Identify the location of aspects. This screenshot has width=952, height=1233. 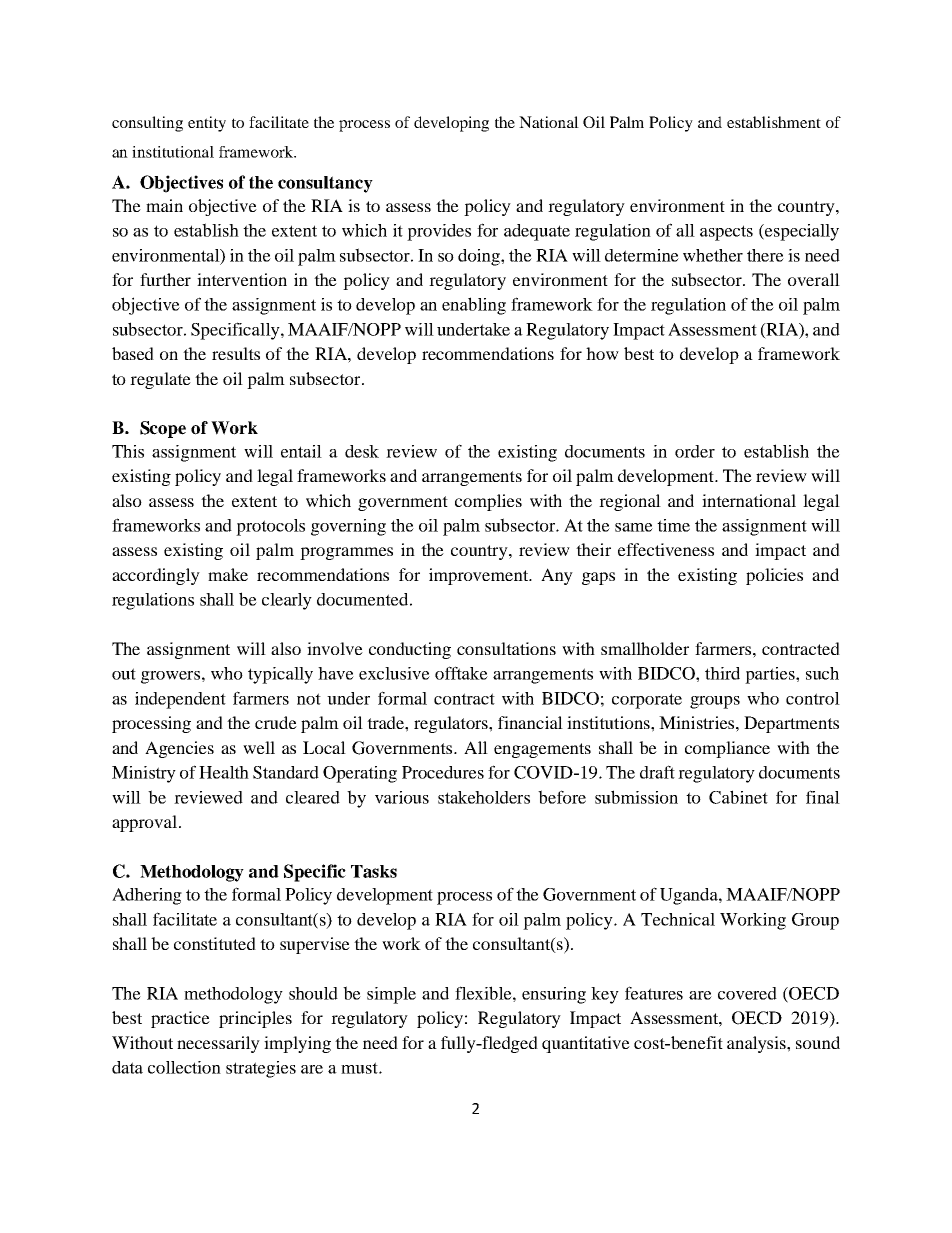
(726, 233).
